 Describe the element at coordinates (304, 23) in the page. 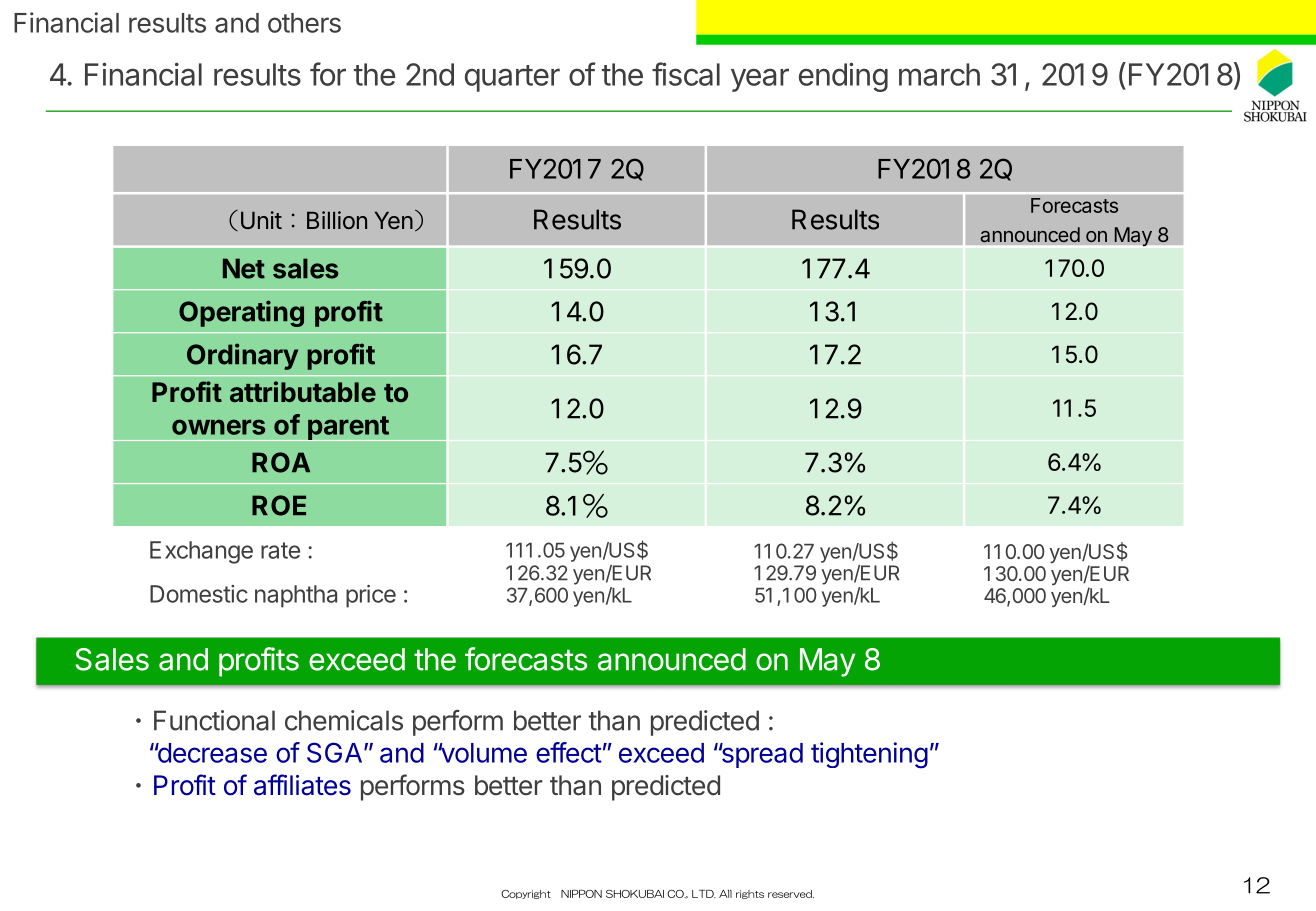

I see `others` at that location.
